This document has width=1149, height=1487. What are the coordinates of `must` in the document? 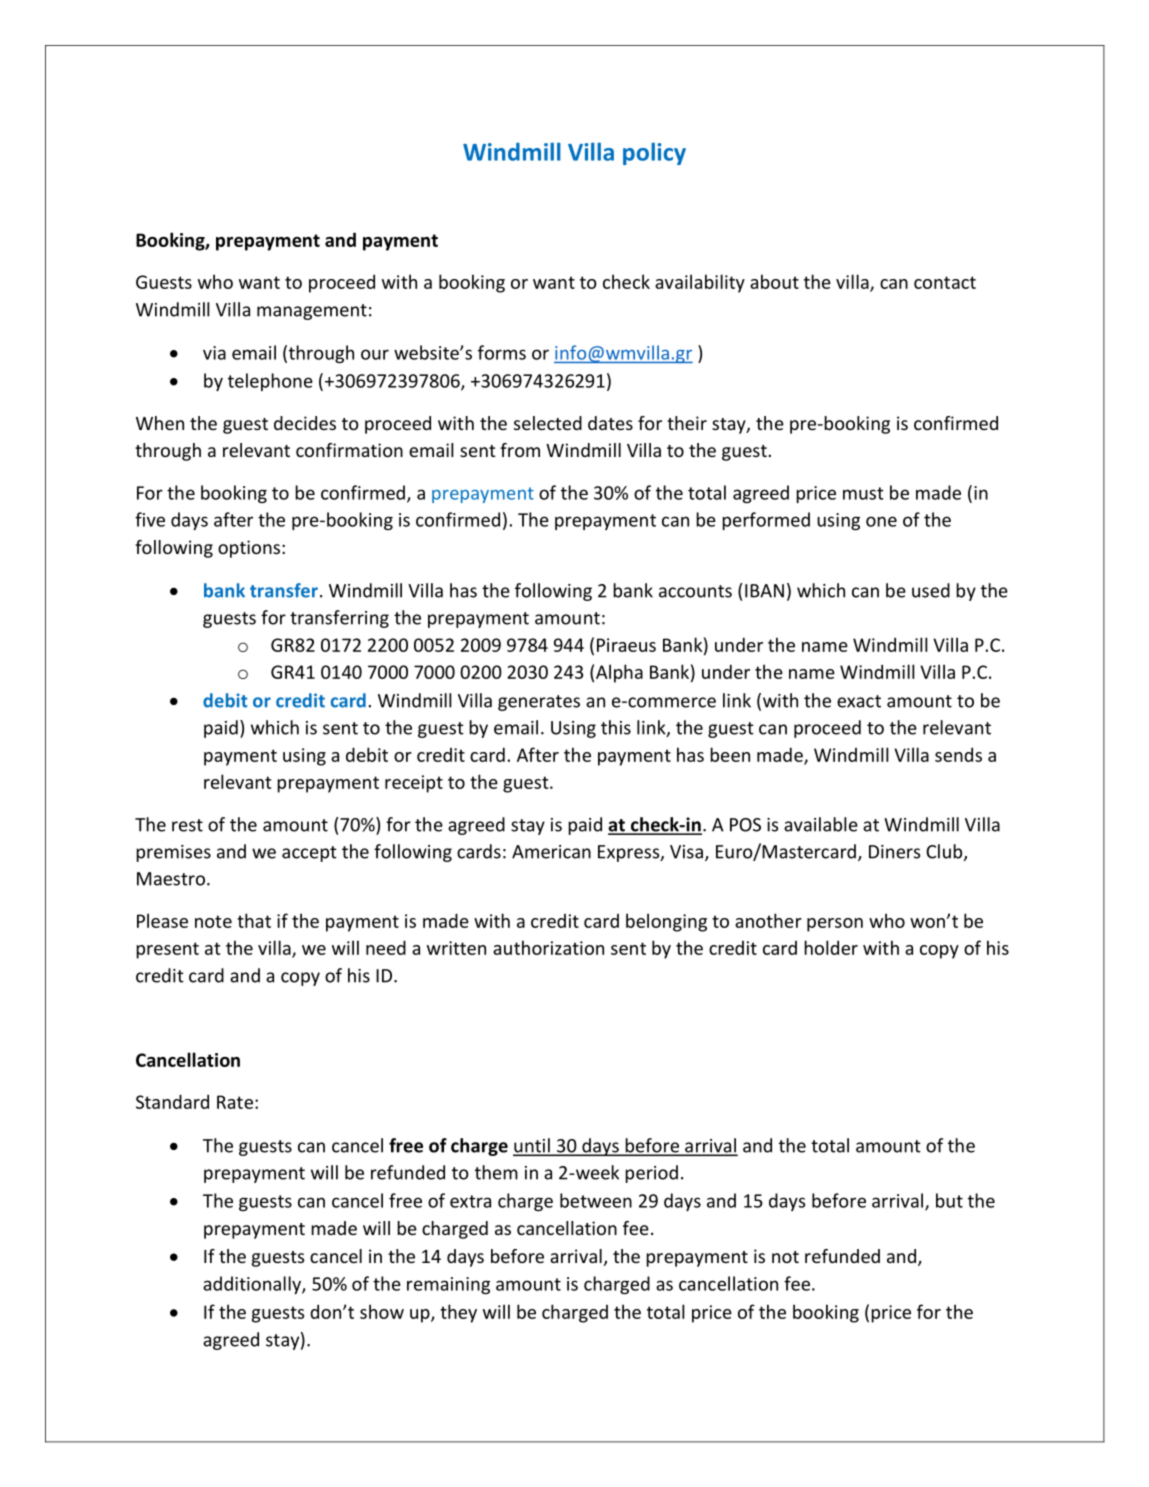 It's located at (863, 493).
